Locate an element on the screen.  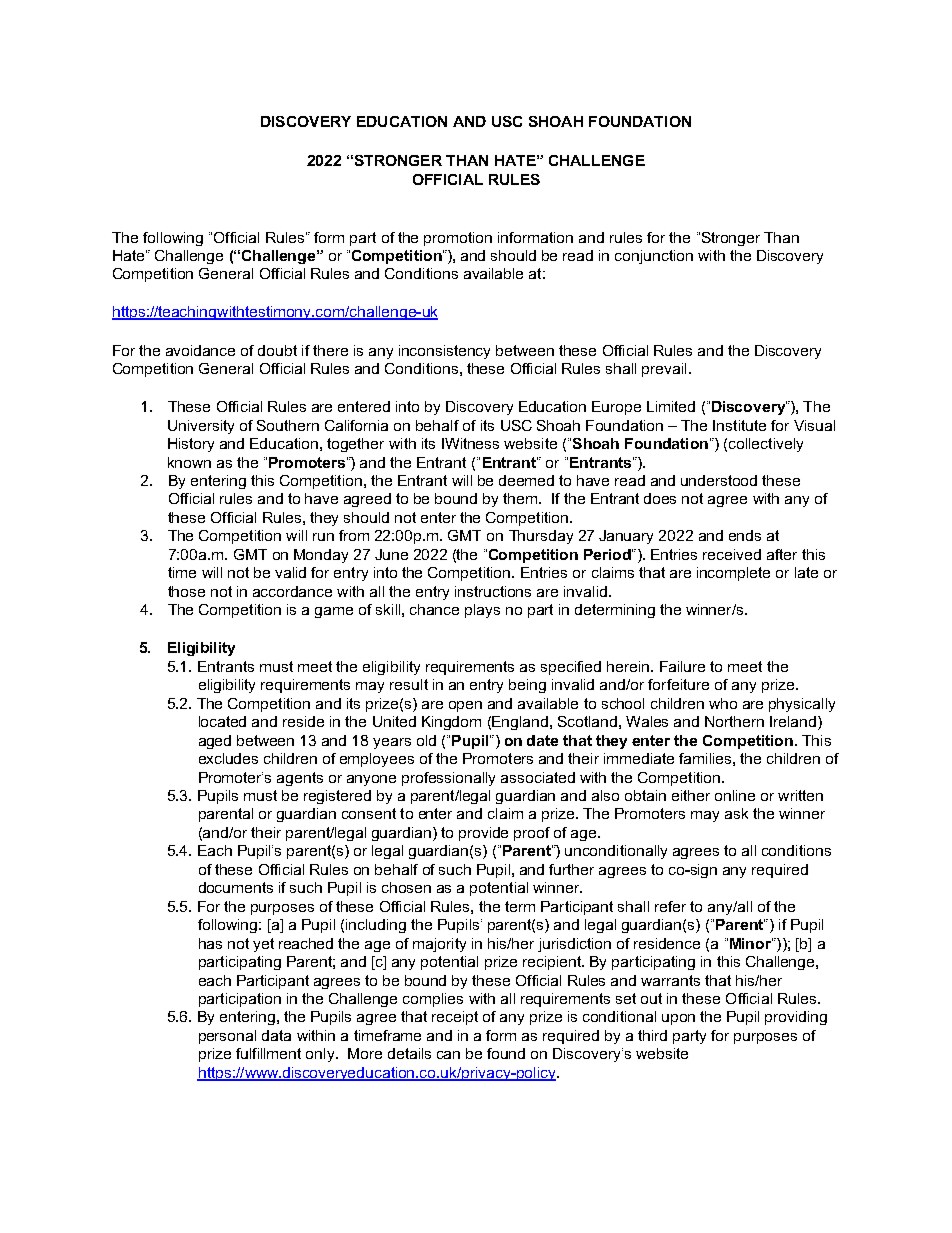
ask is located at coordinates (736, 813).
